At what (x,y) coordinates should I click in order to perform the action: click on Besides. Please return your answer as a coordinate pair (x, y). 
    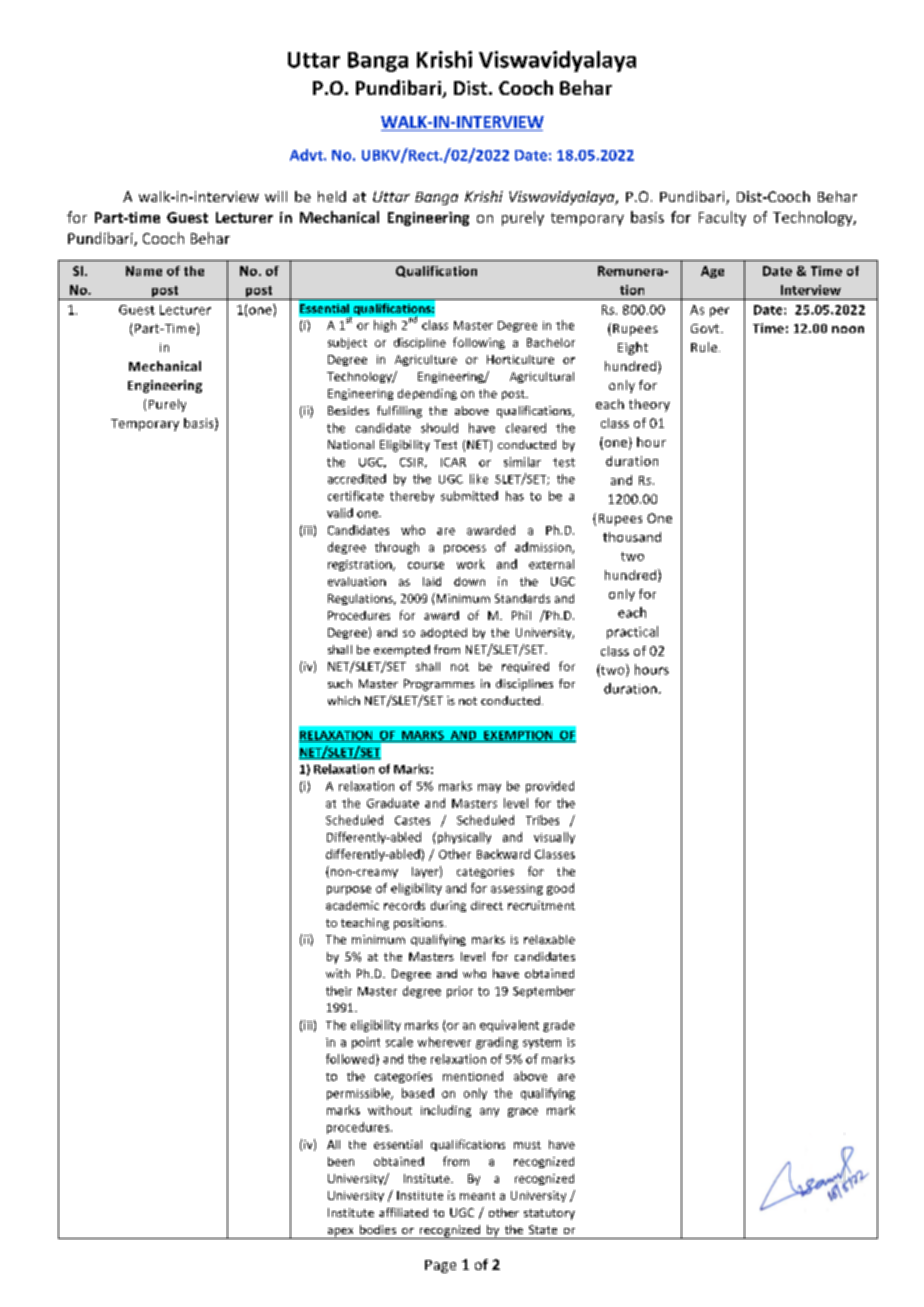
    Looking at the image, I should click on (348, 410).
